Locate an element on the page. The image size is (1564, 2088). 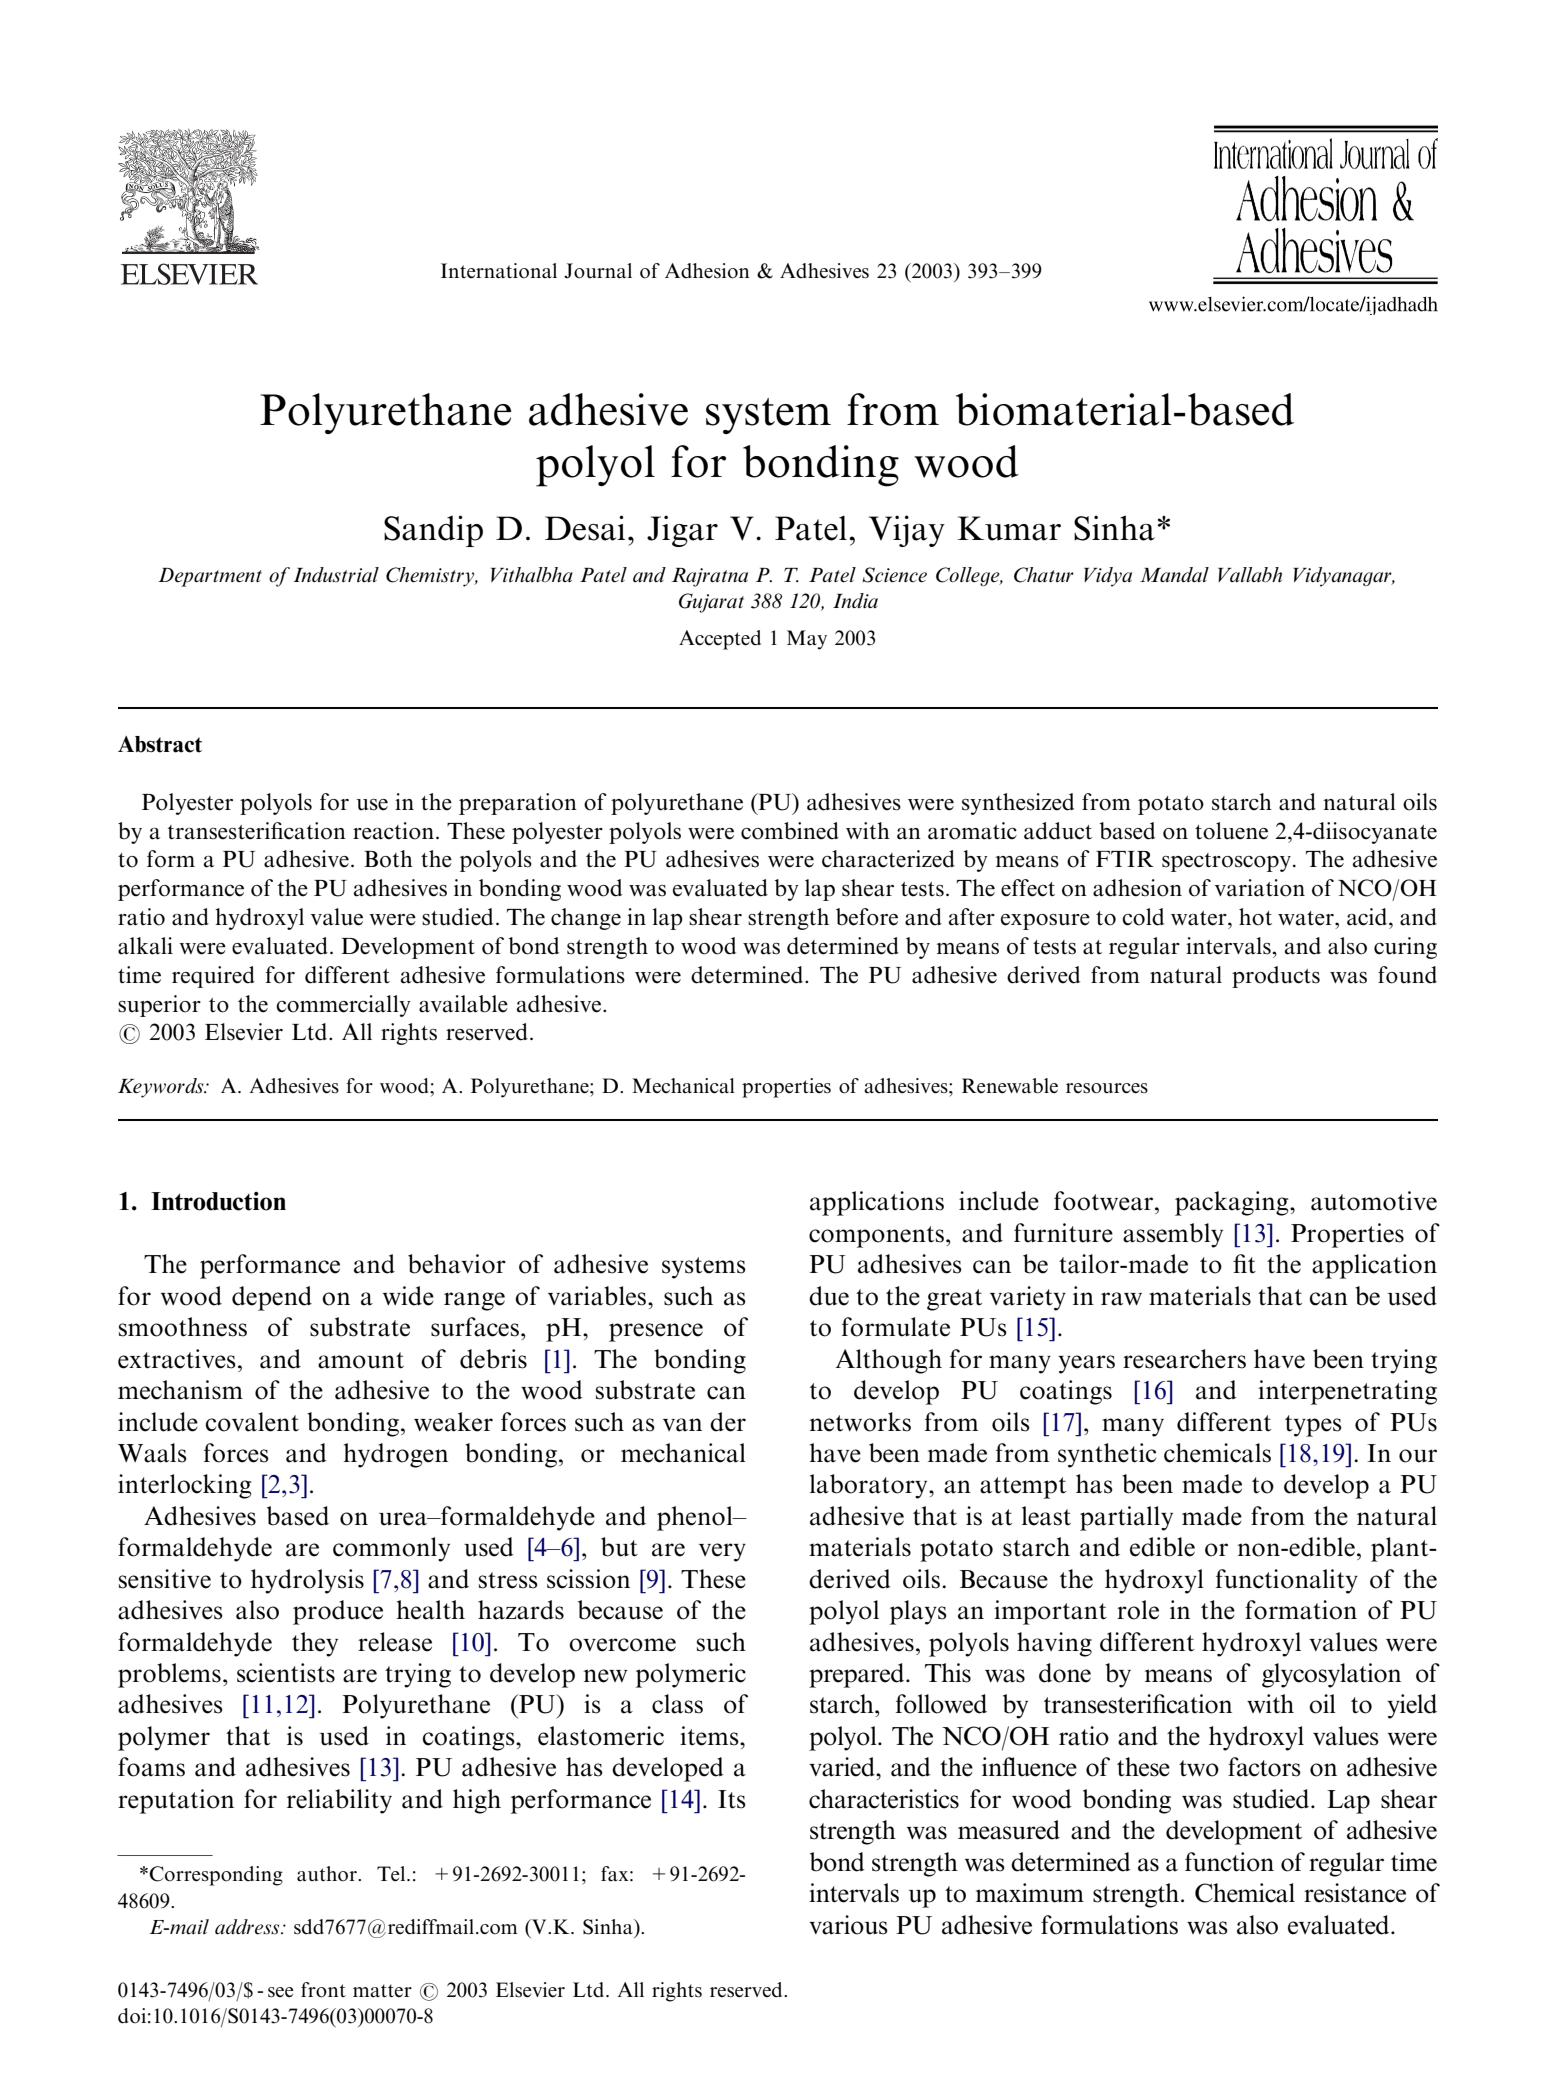
address is located at coordinates (248, 1927).
